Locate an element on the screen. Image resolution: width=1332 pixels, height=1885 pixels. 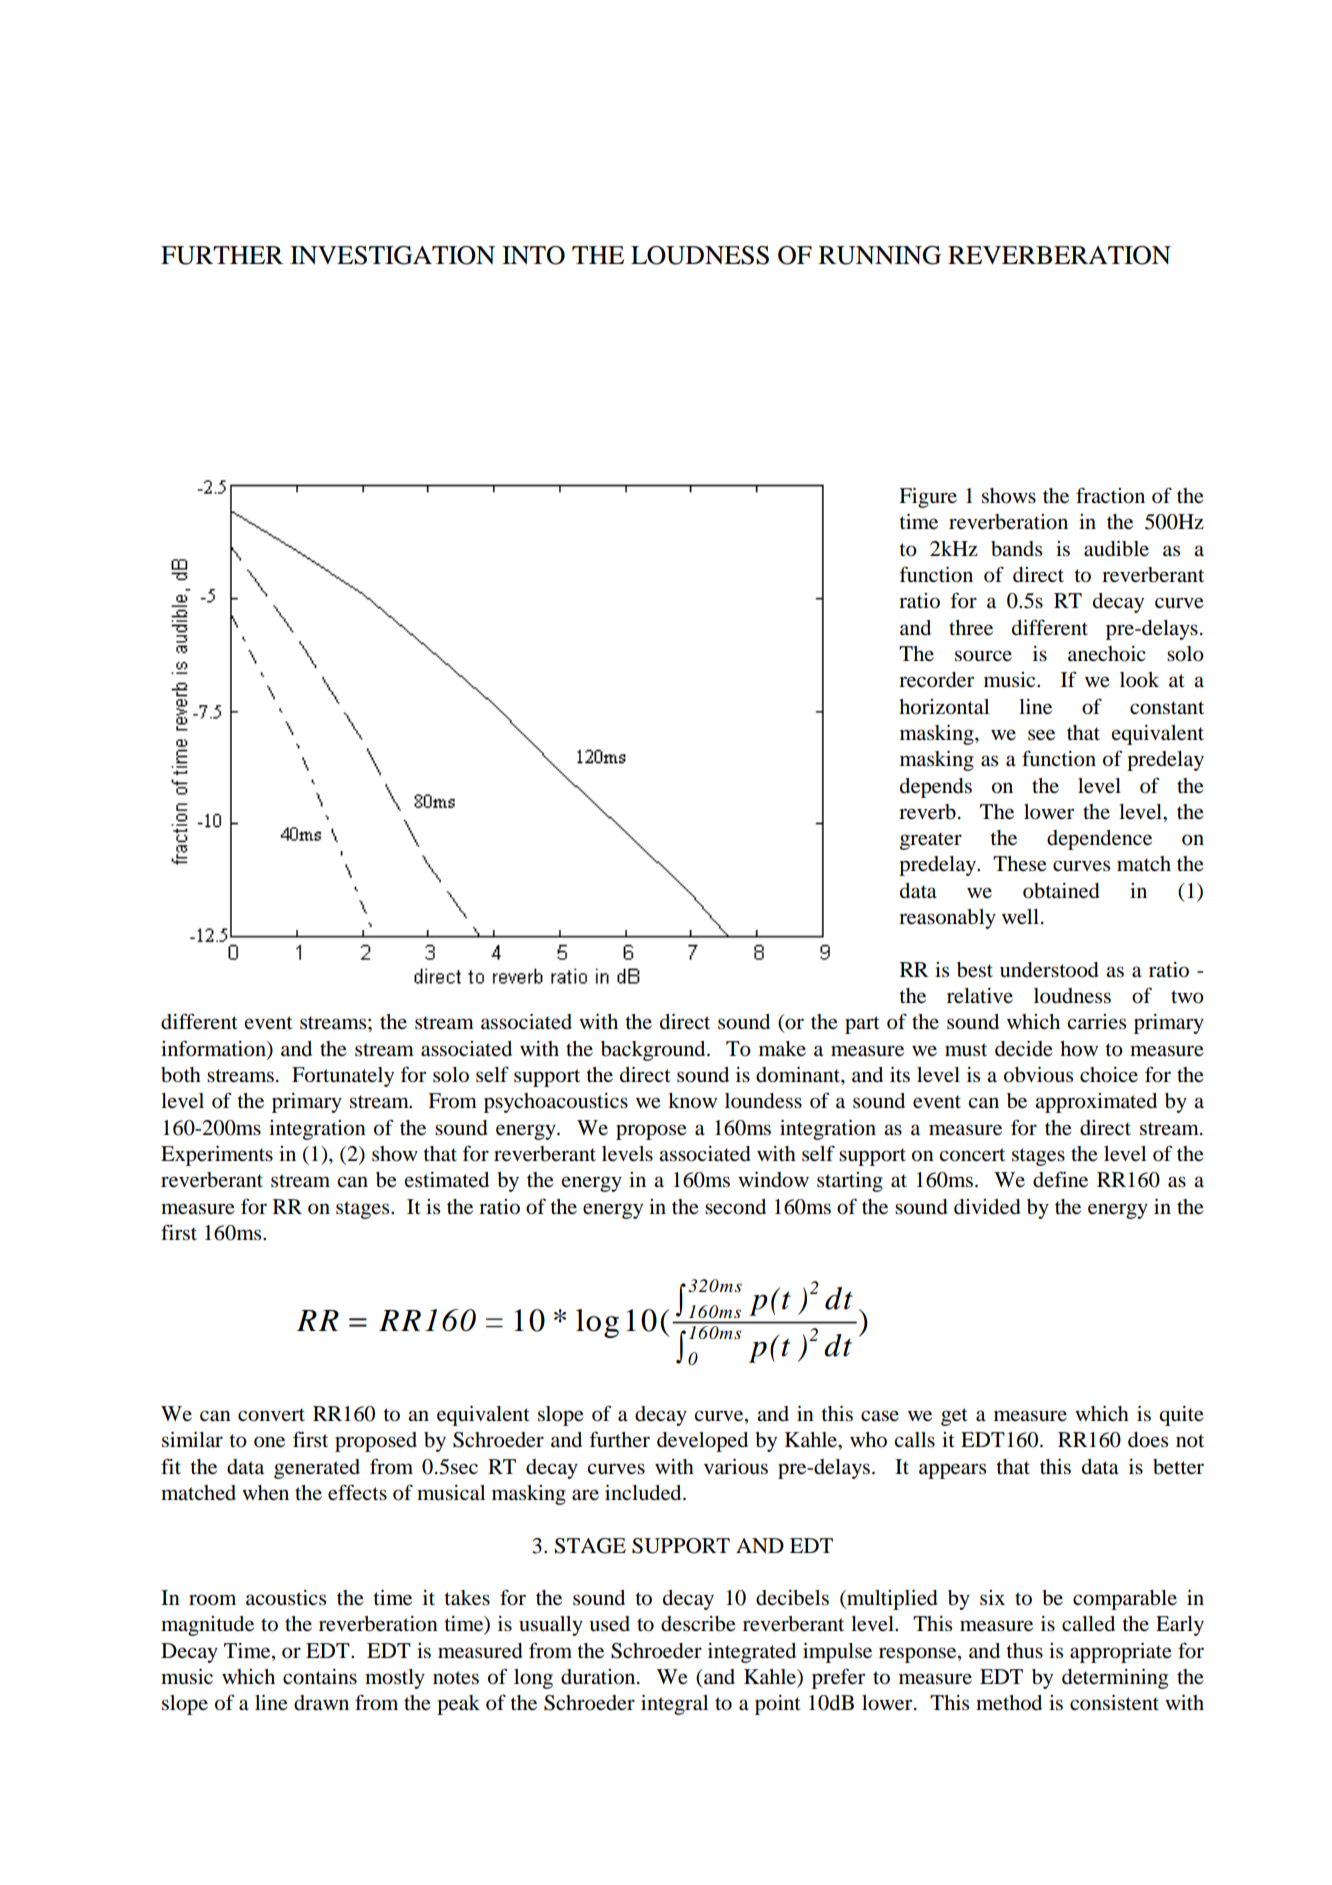
INVESTIGATION is located at coordinates (392, 255).
